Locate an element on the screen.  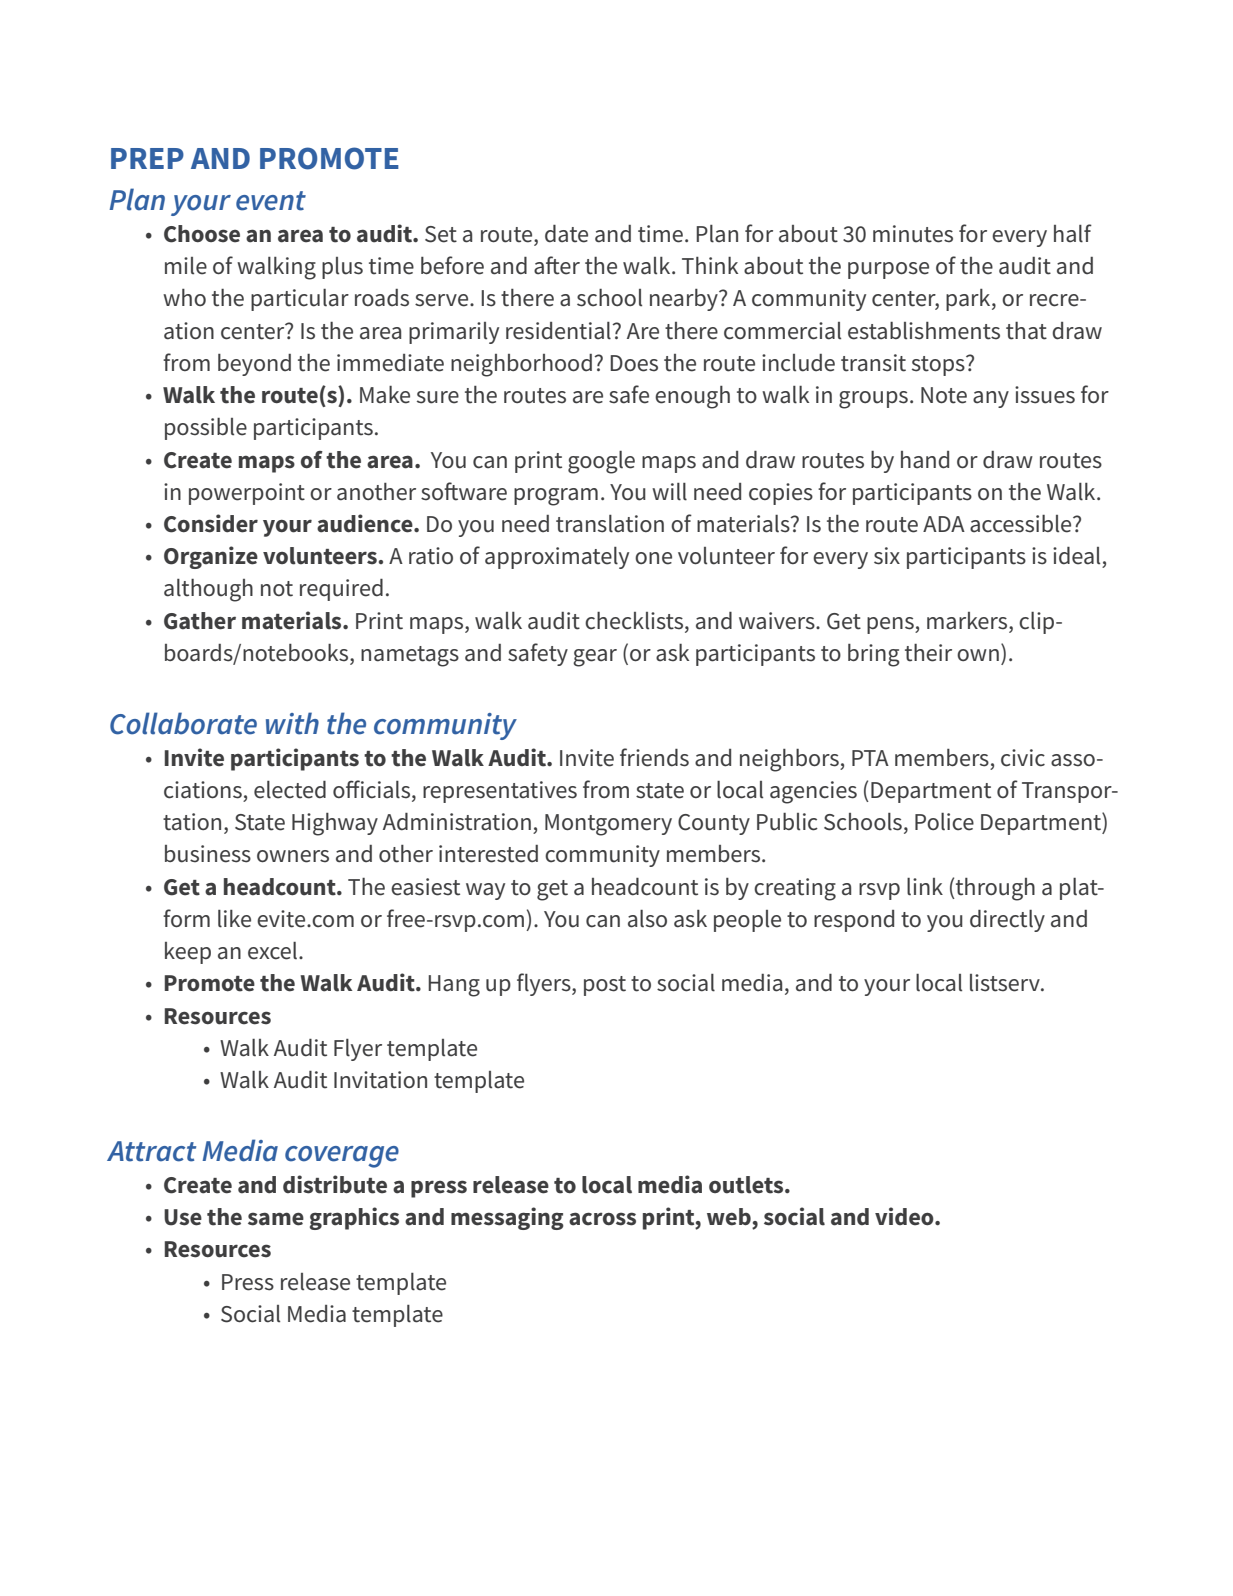
date is located at coordinates (566, 234).
